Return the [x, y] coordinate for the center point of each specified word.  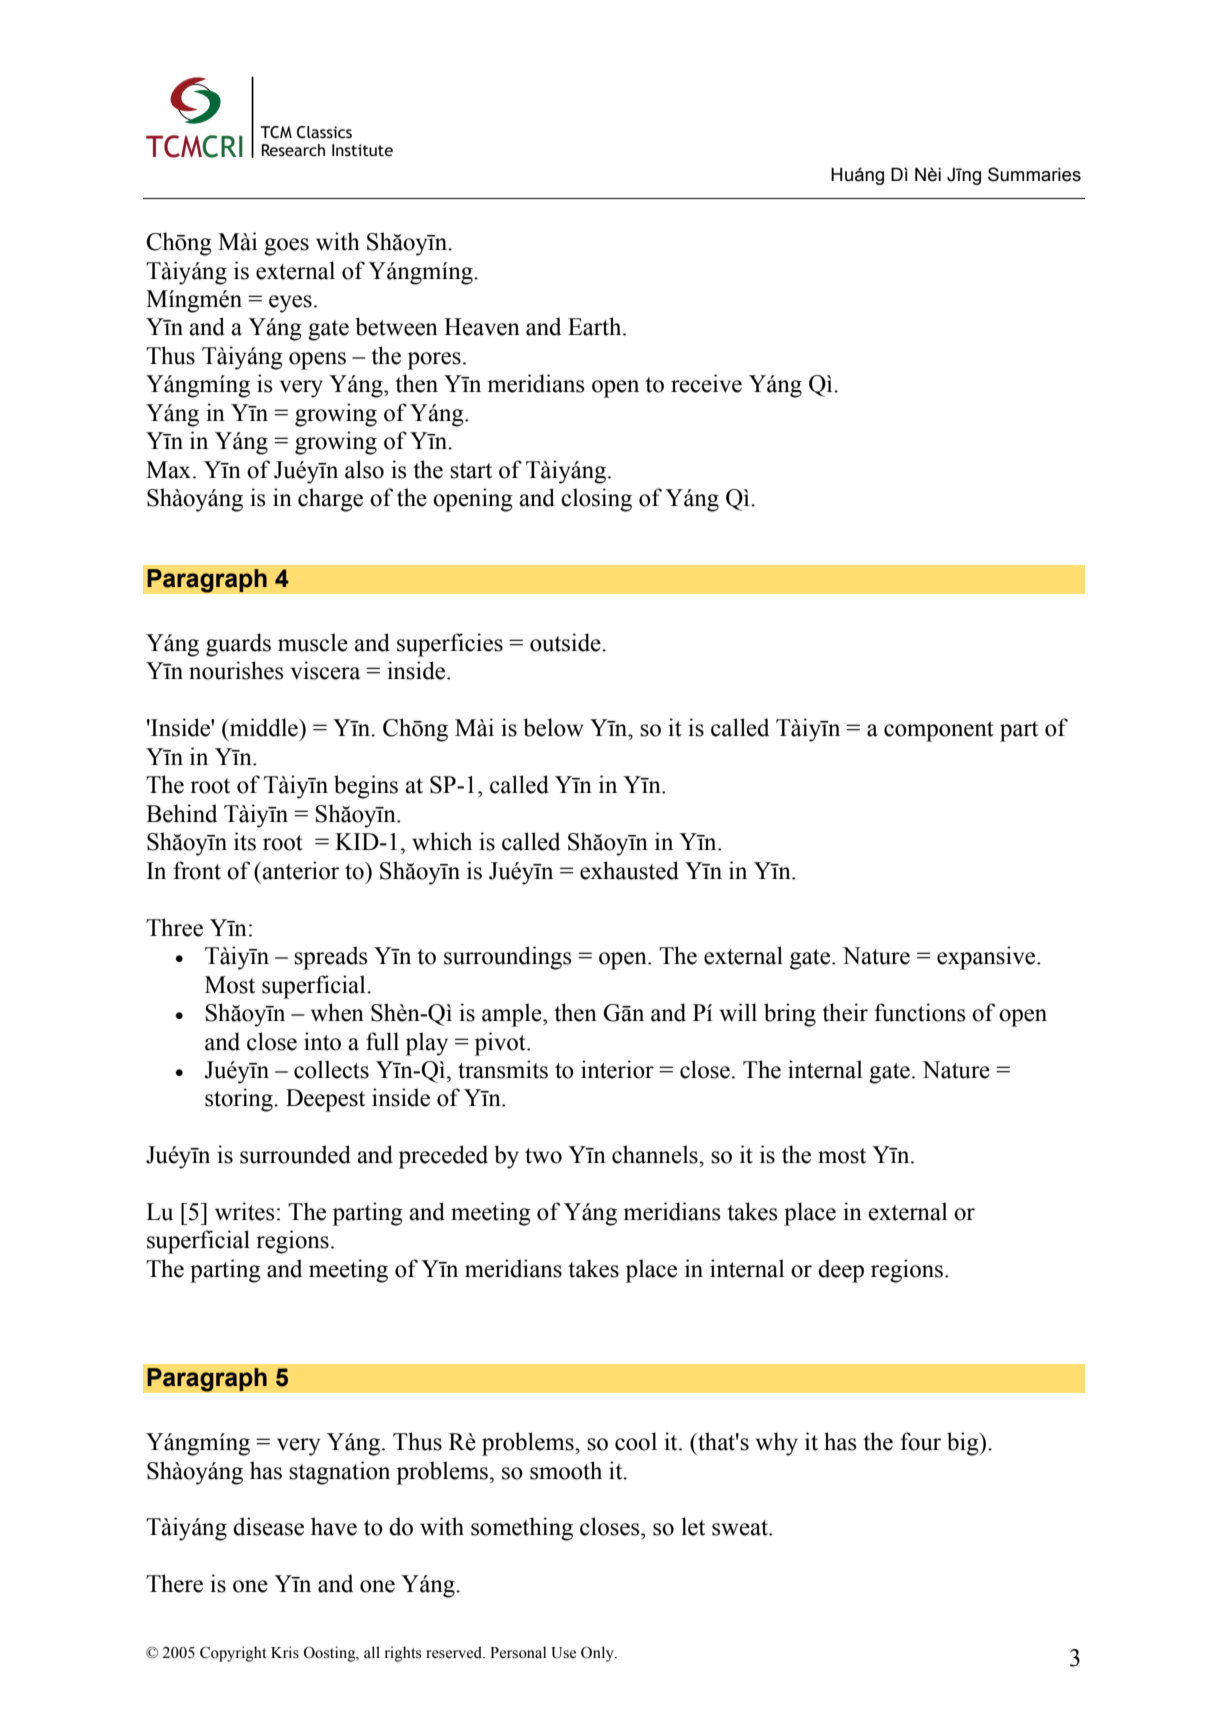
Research [293, 150]
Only [598, 1654]
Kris [285, 1652]
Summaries [1034, 174]
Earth [596, 326]
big [964, 1444]
